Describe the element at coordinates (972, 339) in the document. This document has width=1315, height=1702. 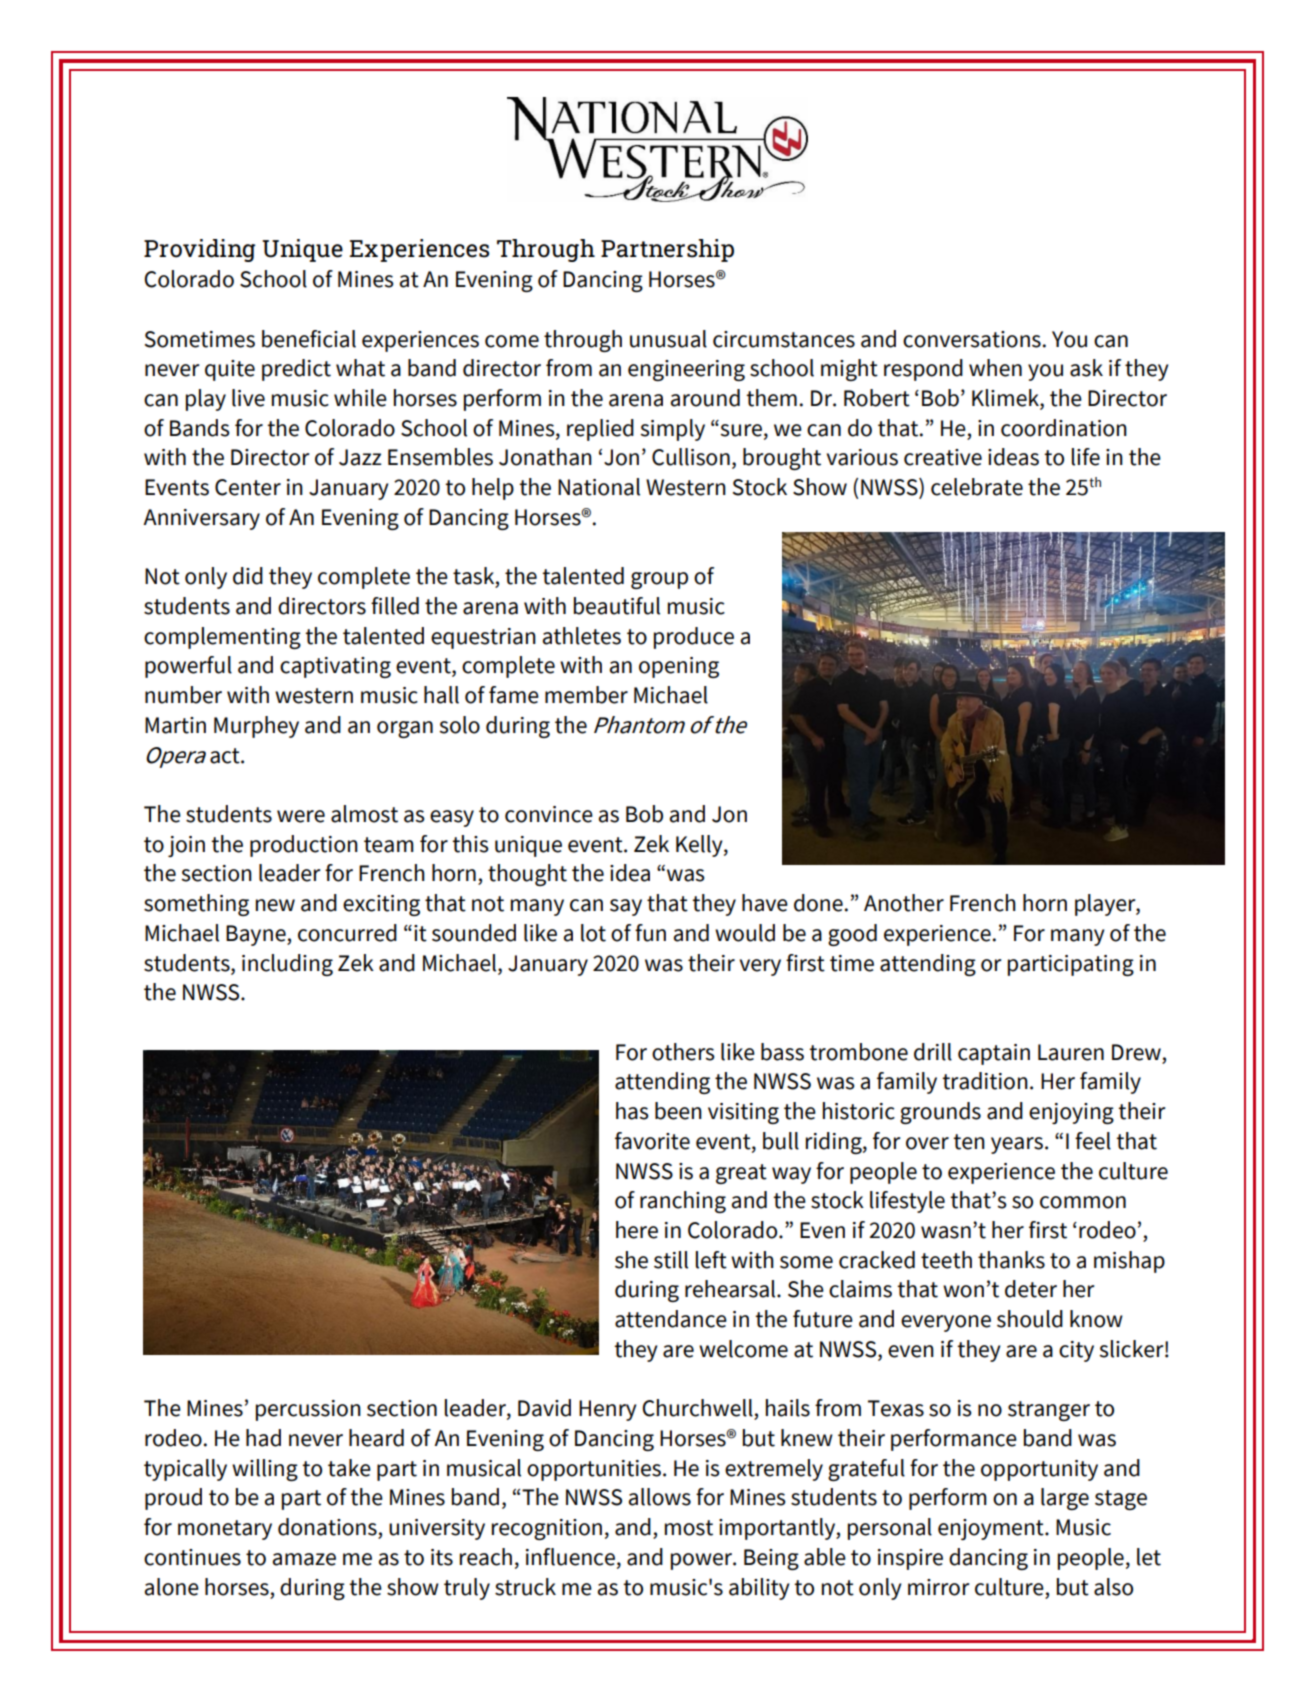
I see `conversations` at that location.
